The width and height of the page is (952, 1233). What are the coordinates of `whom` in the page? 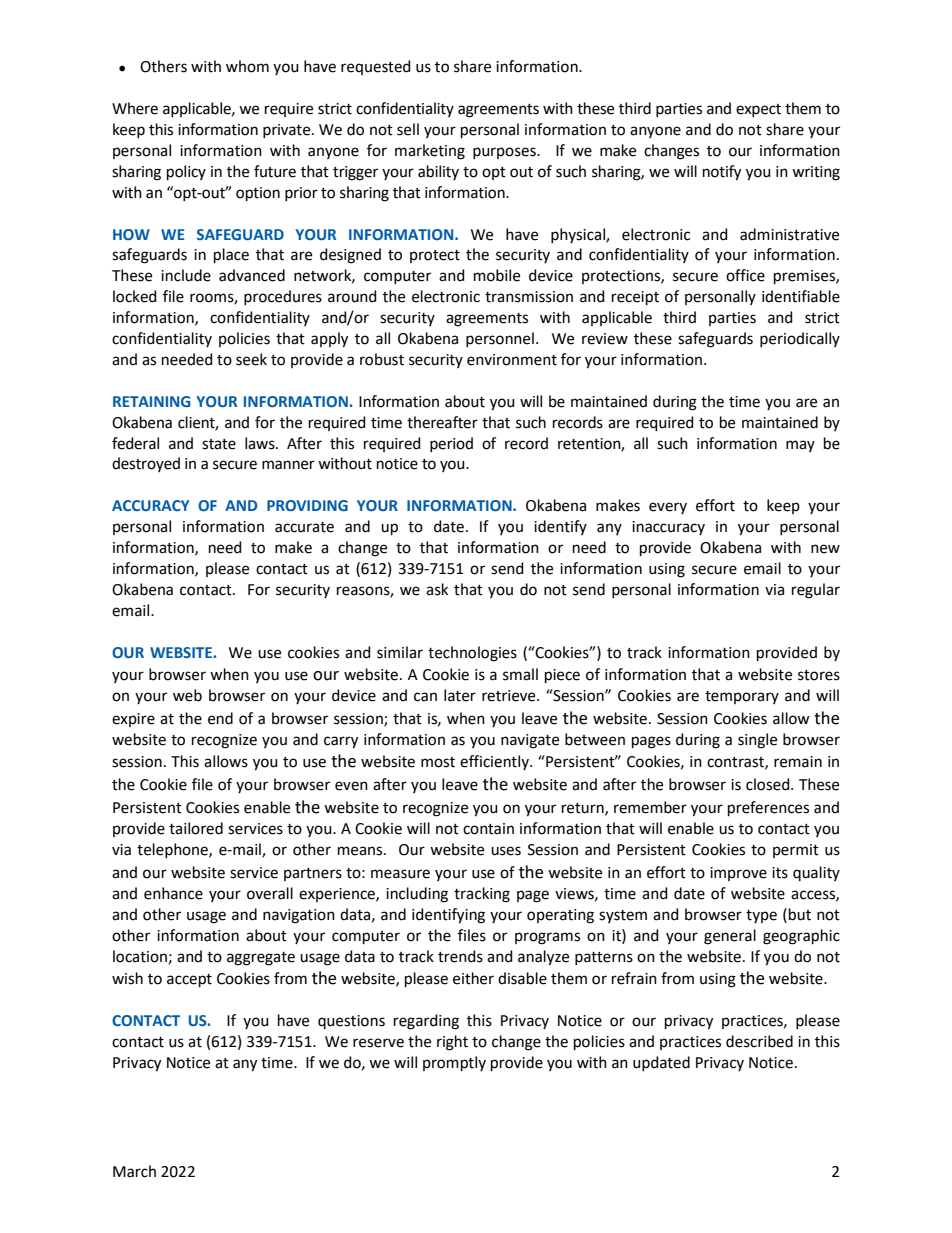 It's located at (247, 66).
